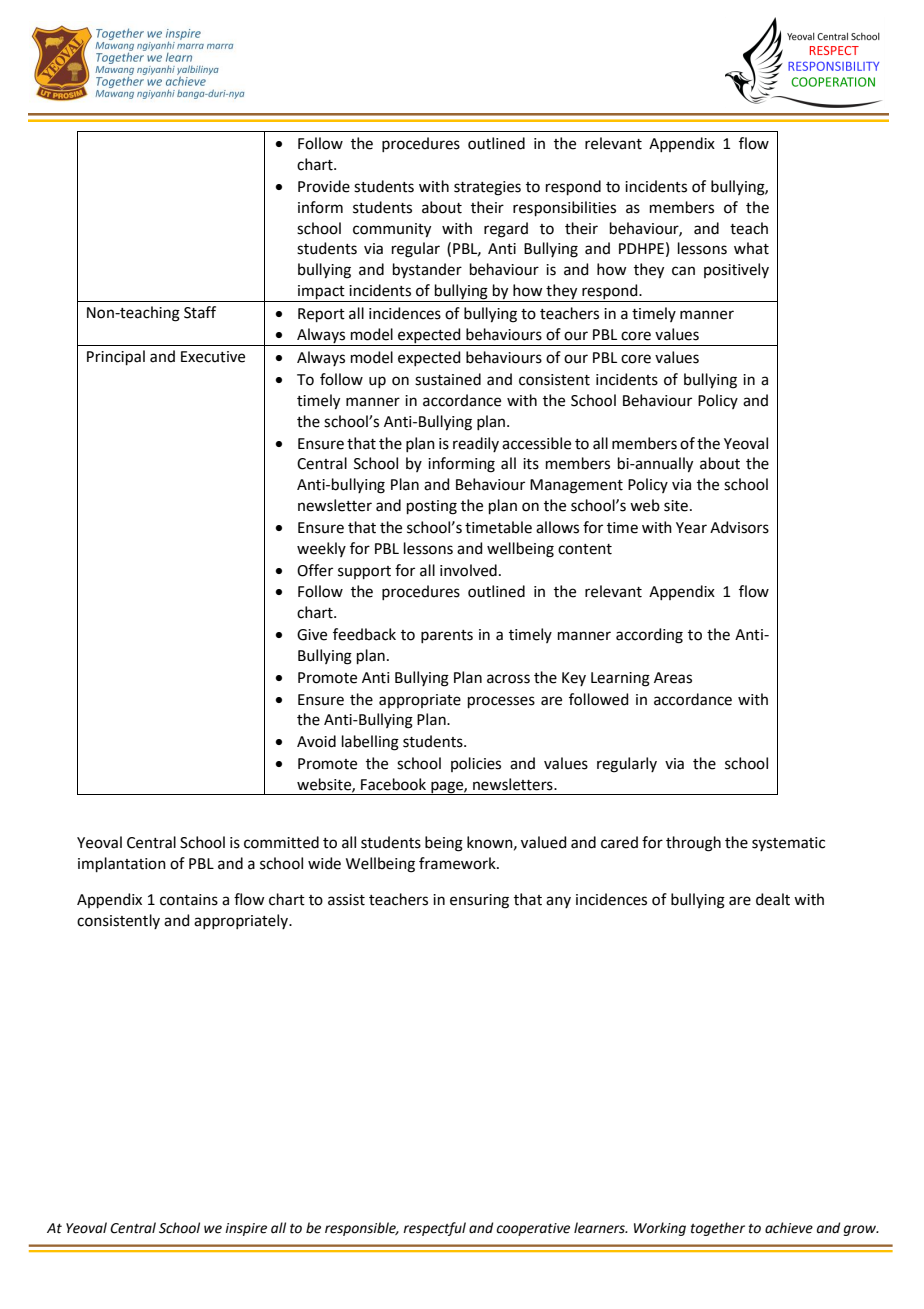 This screenshot has height=1309, width=924. What do you see at coordinates (533, 1229) in the screenshot?
I see `cooperative` at bounding box center [533, 1229].
